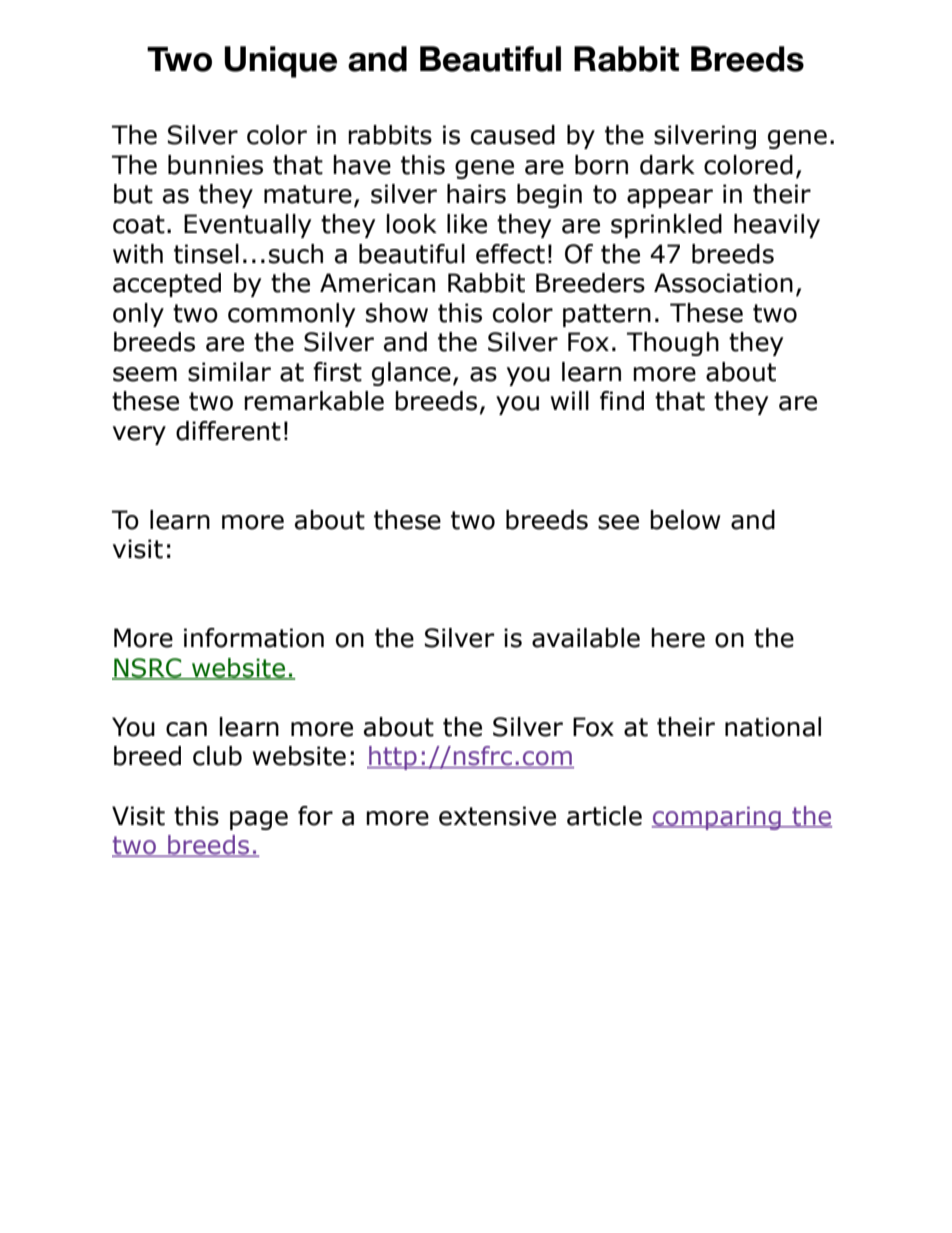 The image size is (952, 1233). I want to click on page, so click(259, 820).
